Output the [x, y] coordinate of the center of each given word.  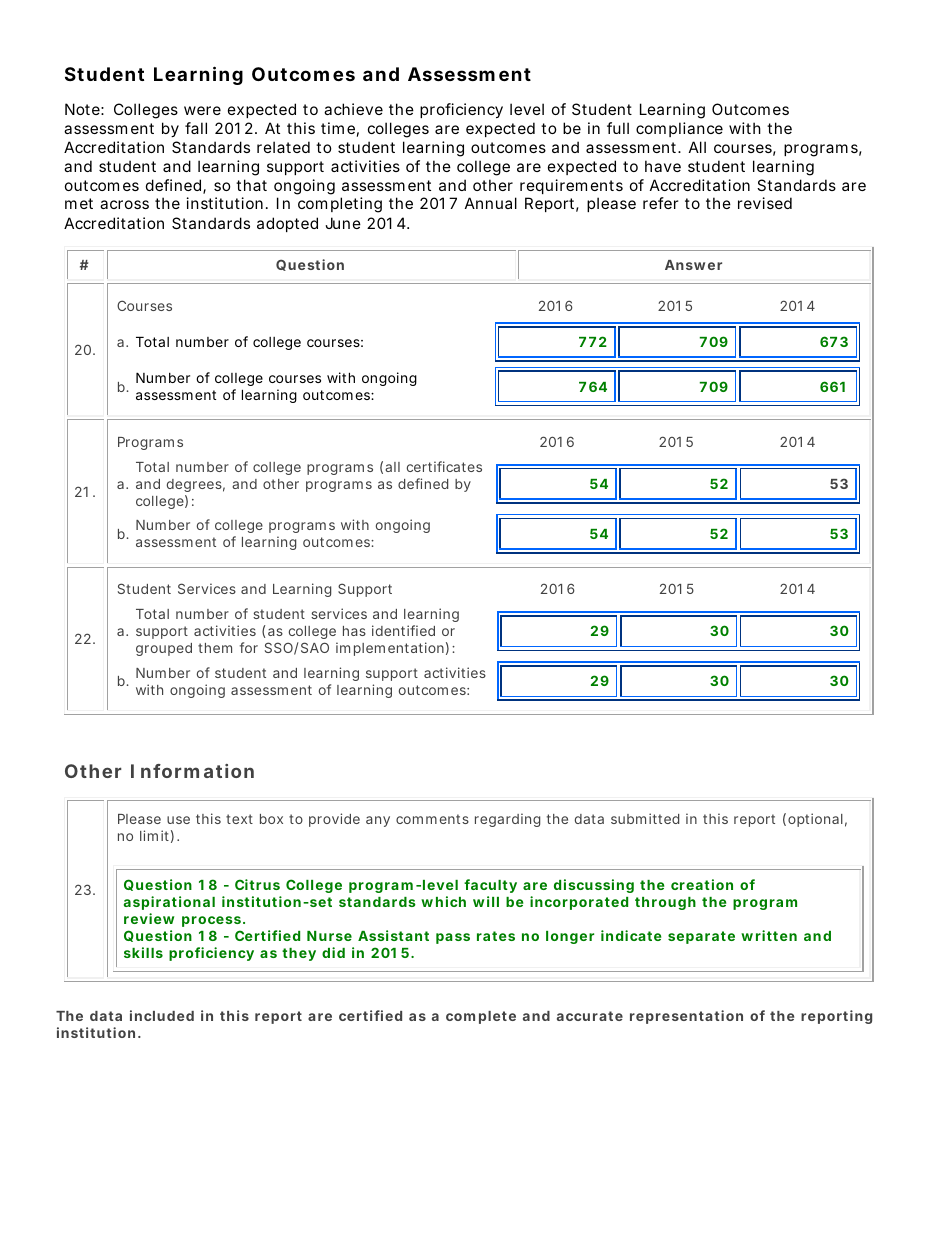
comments [432, 819]
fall [196, 128]
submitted [645, 818]
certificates [444, 466]
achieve [353, 109]
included [162, 1015]
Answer [693, 265]
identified [403, 630]
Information [192, 771]
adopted [287, 224]
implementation [390, 649]
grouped [164, 649]
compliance [679, 129]
